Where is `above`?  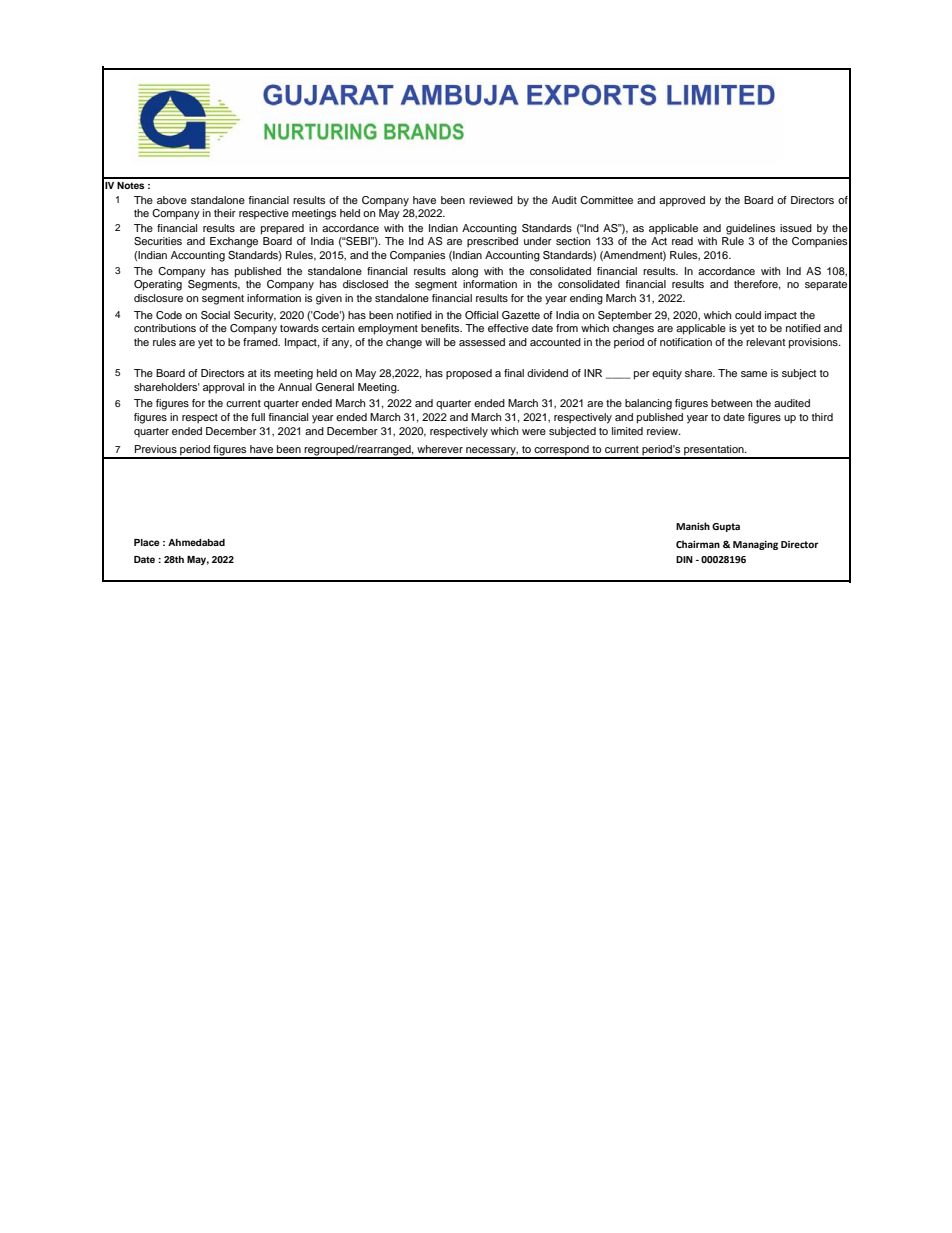
above is located at coordinates (172, 200).
